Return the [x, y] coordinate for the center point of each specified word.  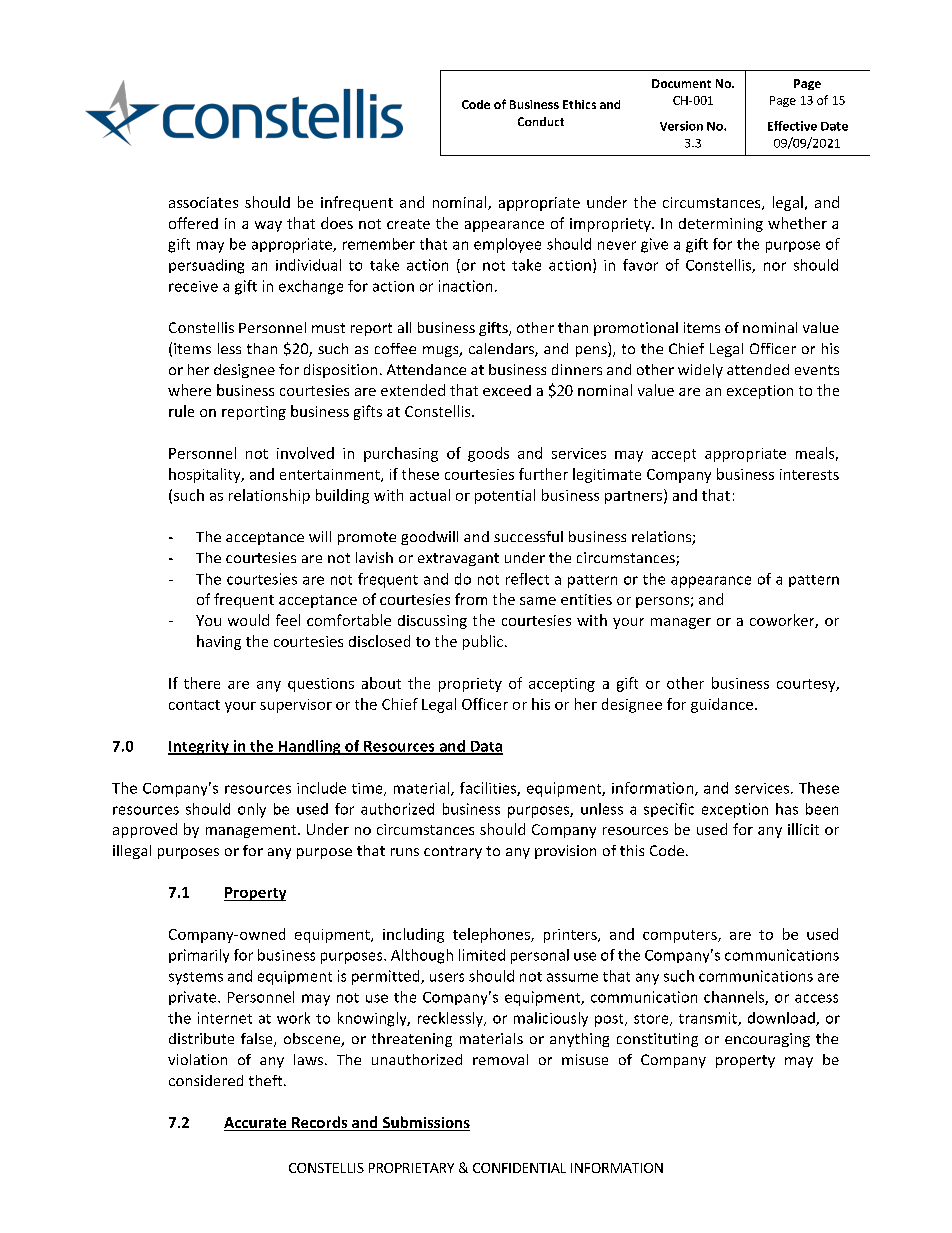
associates [203, 202]
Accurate [256, 1124]
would [248, 620]
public [483, 642]
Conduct [541, 121]
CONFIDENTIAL [519, 1168]
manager [681, 623]
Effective [792, 126]
